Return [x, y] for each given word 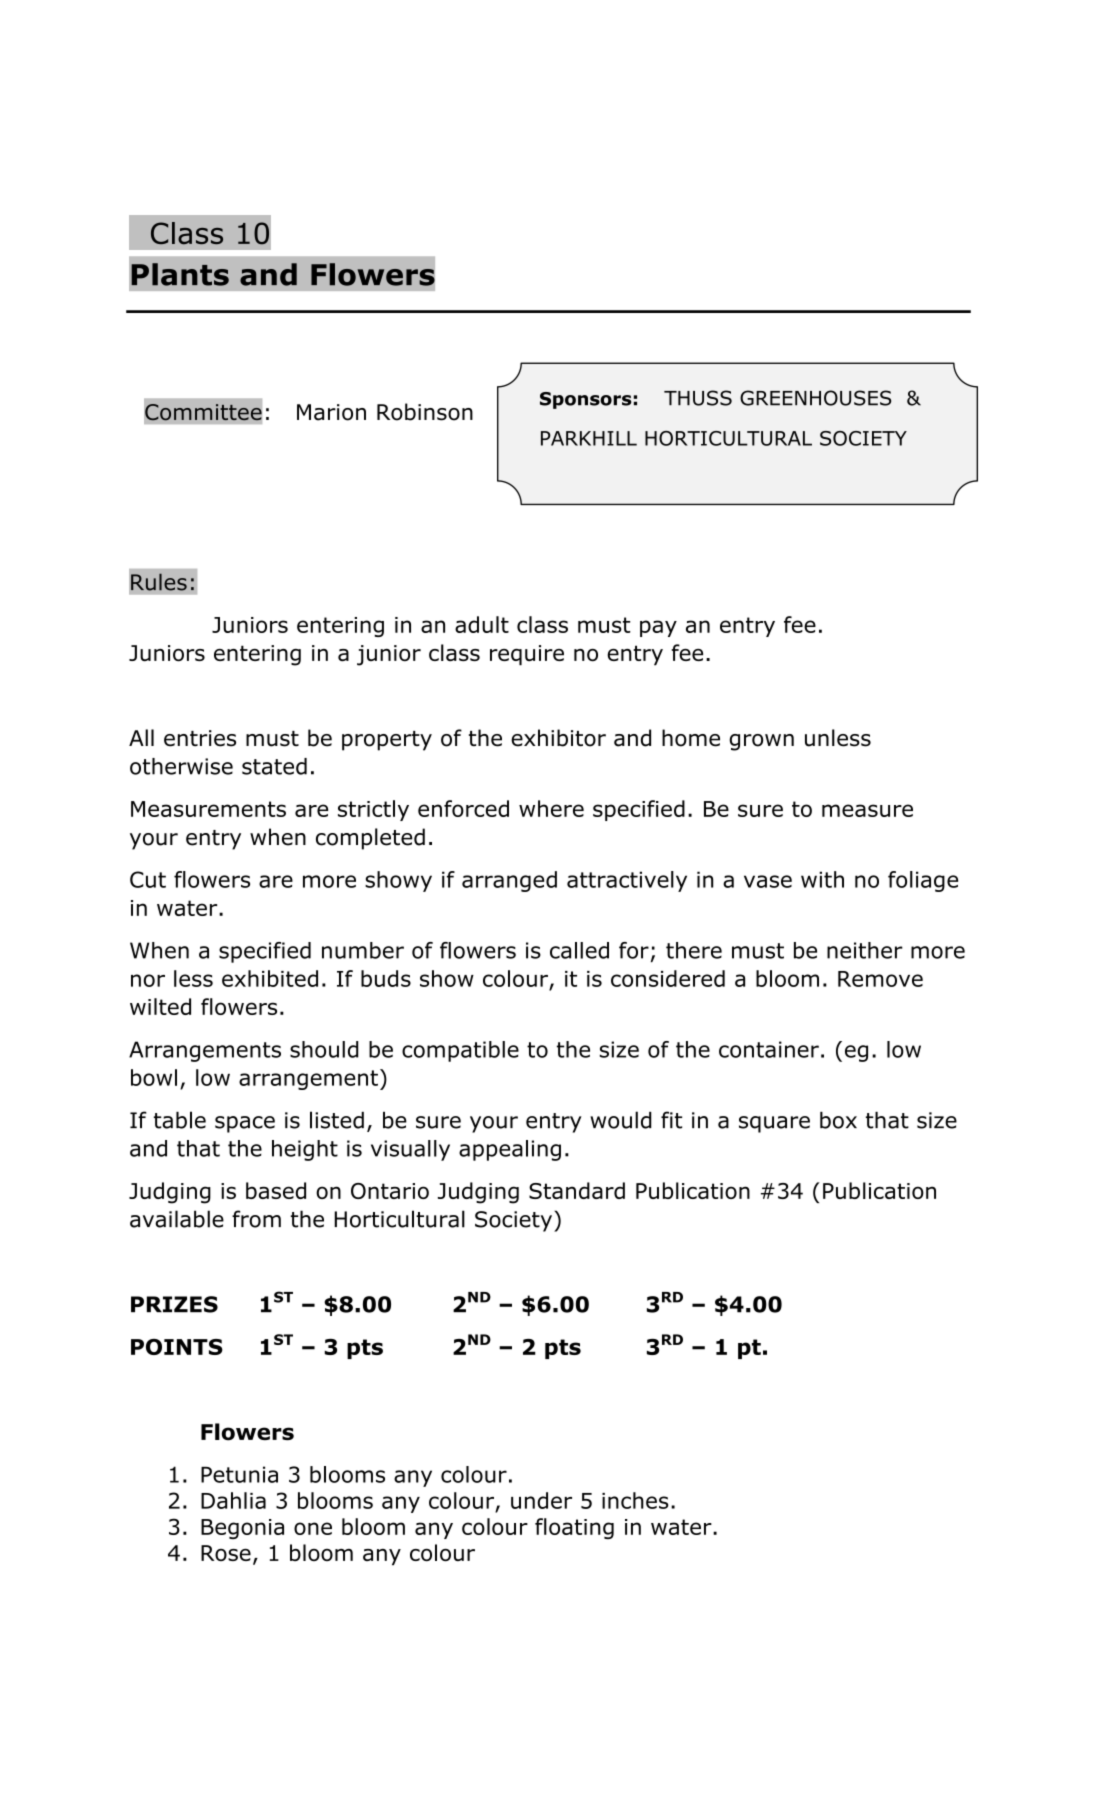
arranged [509, 881]
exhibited [270, 978]
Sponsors [586, 400]
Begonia [242, 1529]
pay [658, 628]
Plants [180, 274]
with [822, 879]
